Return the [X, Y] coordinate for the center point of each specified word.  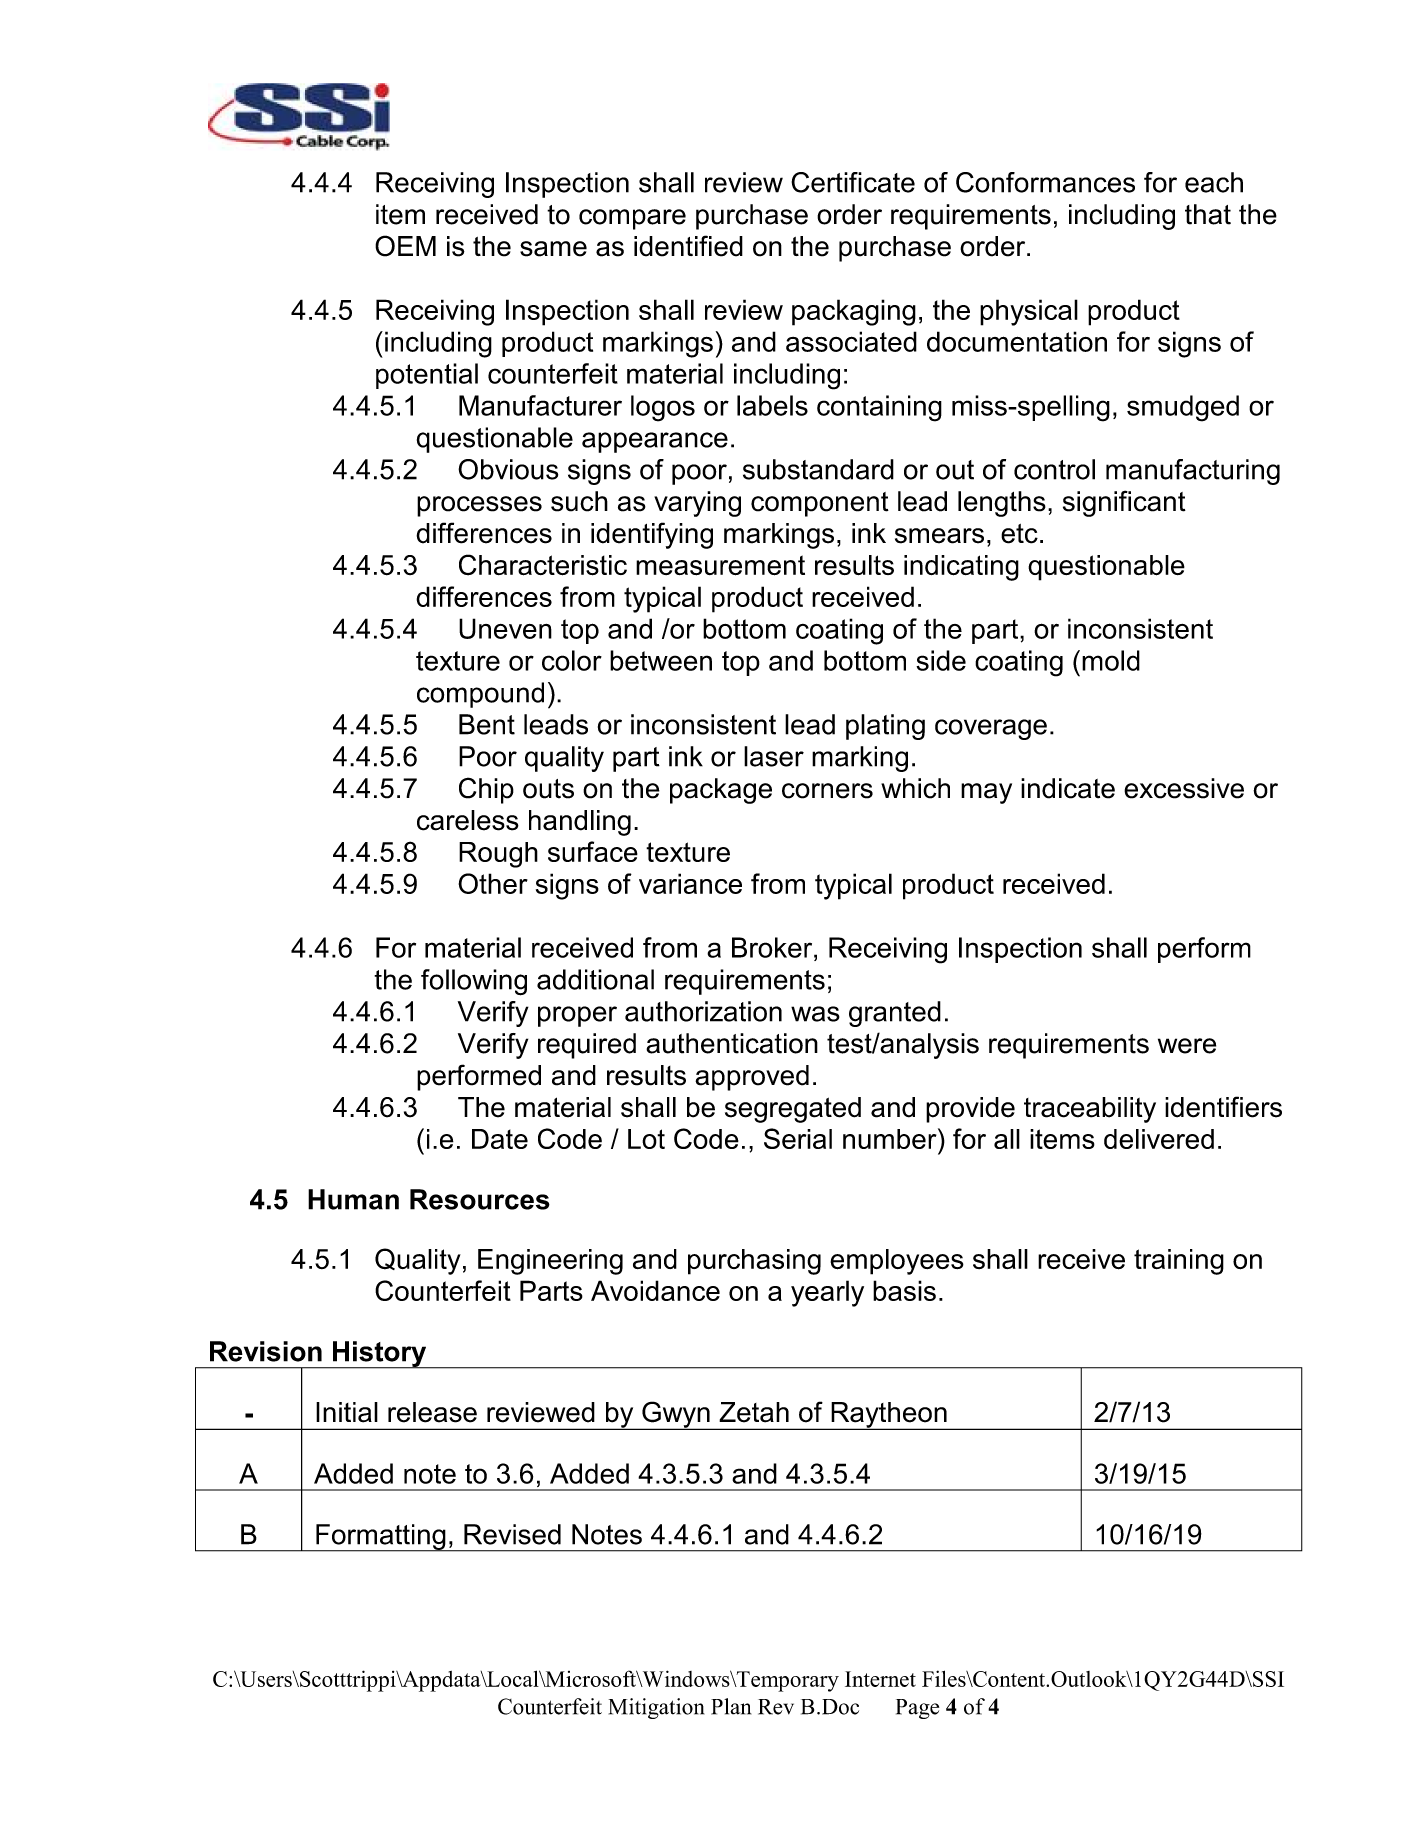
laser [774, 756]
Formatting [381, 1538]
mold [1111, 660]
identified [688, 246]
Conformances [1045, 182]
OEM [405, 246]
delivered [1159, 1139]
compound [480, 695]
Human [353, 1199]
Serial [798, 1138]
